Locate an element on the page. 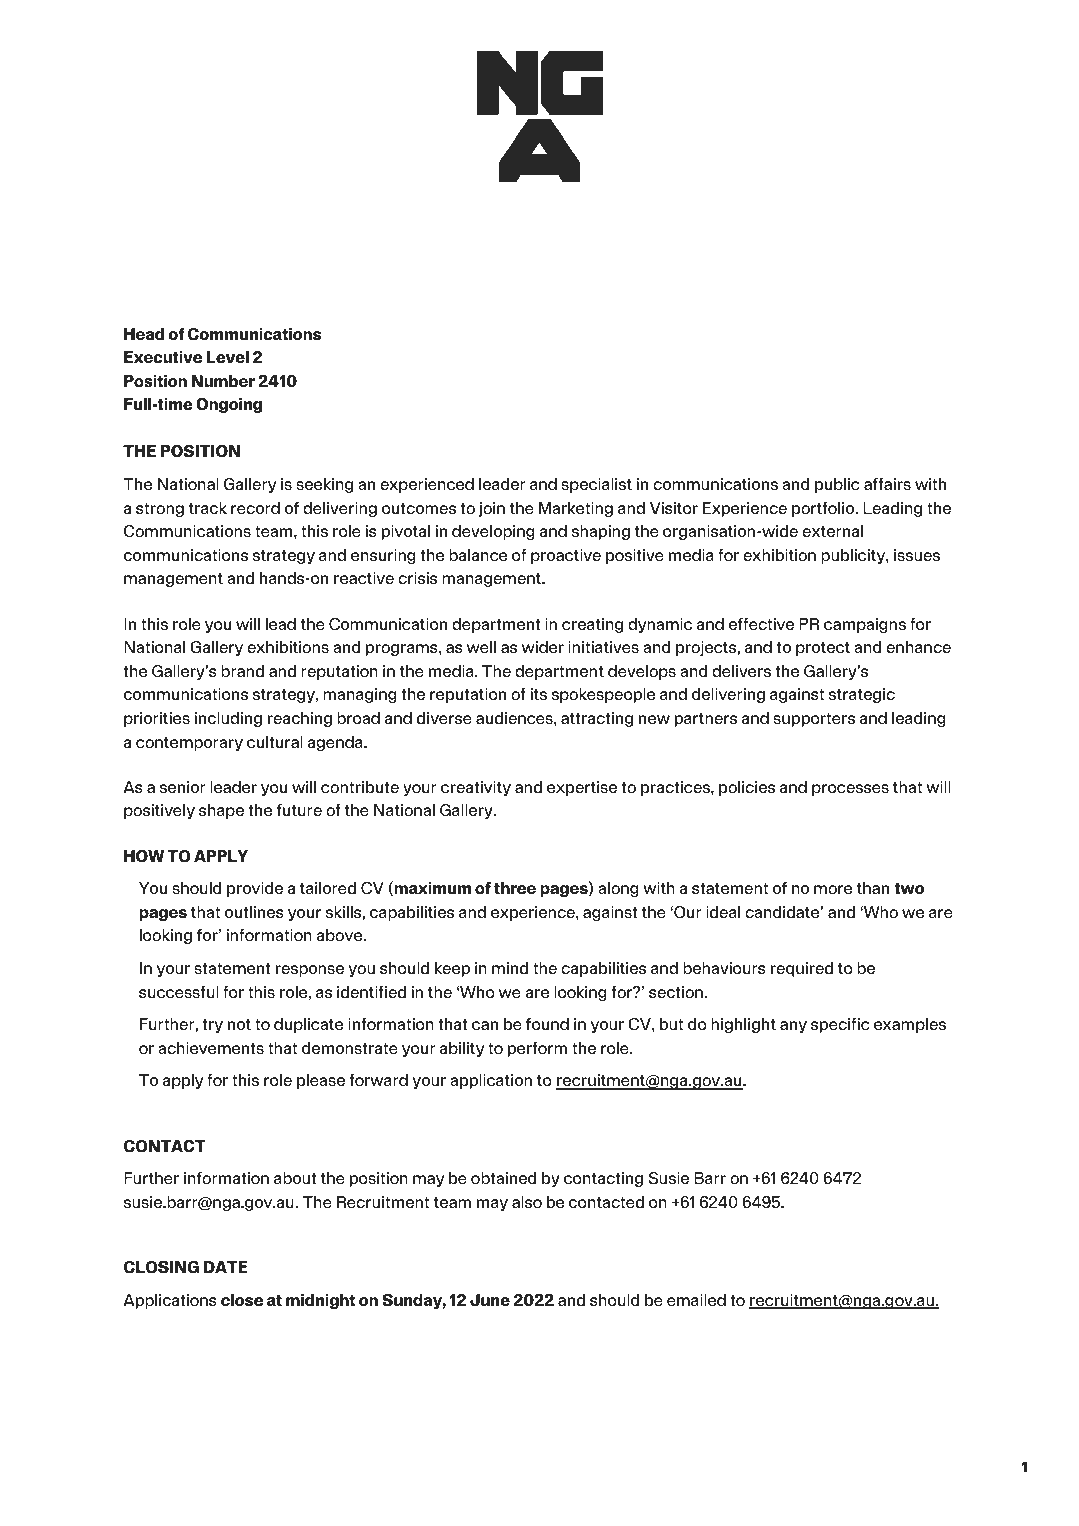 Image resolution: width=1079 pixels, height=1526 pixels. shape is located at coordinates (221, 811).
